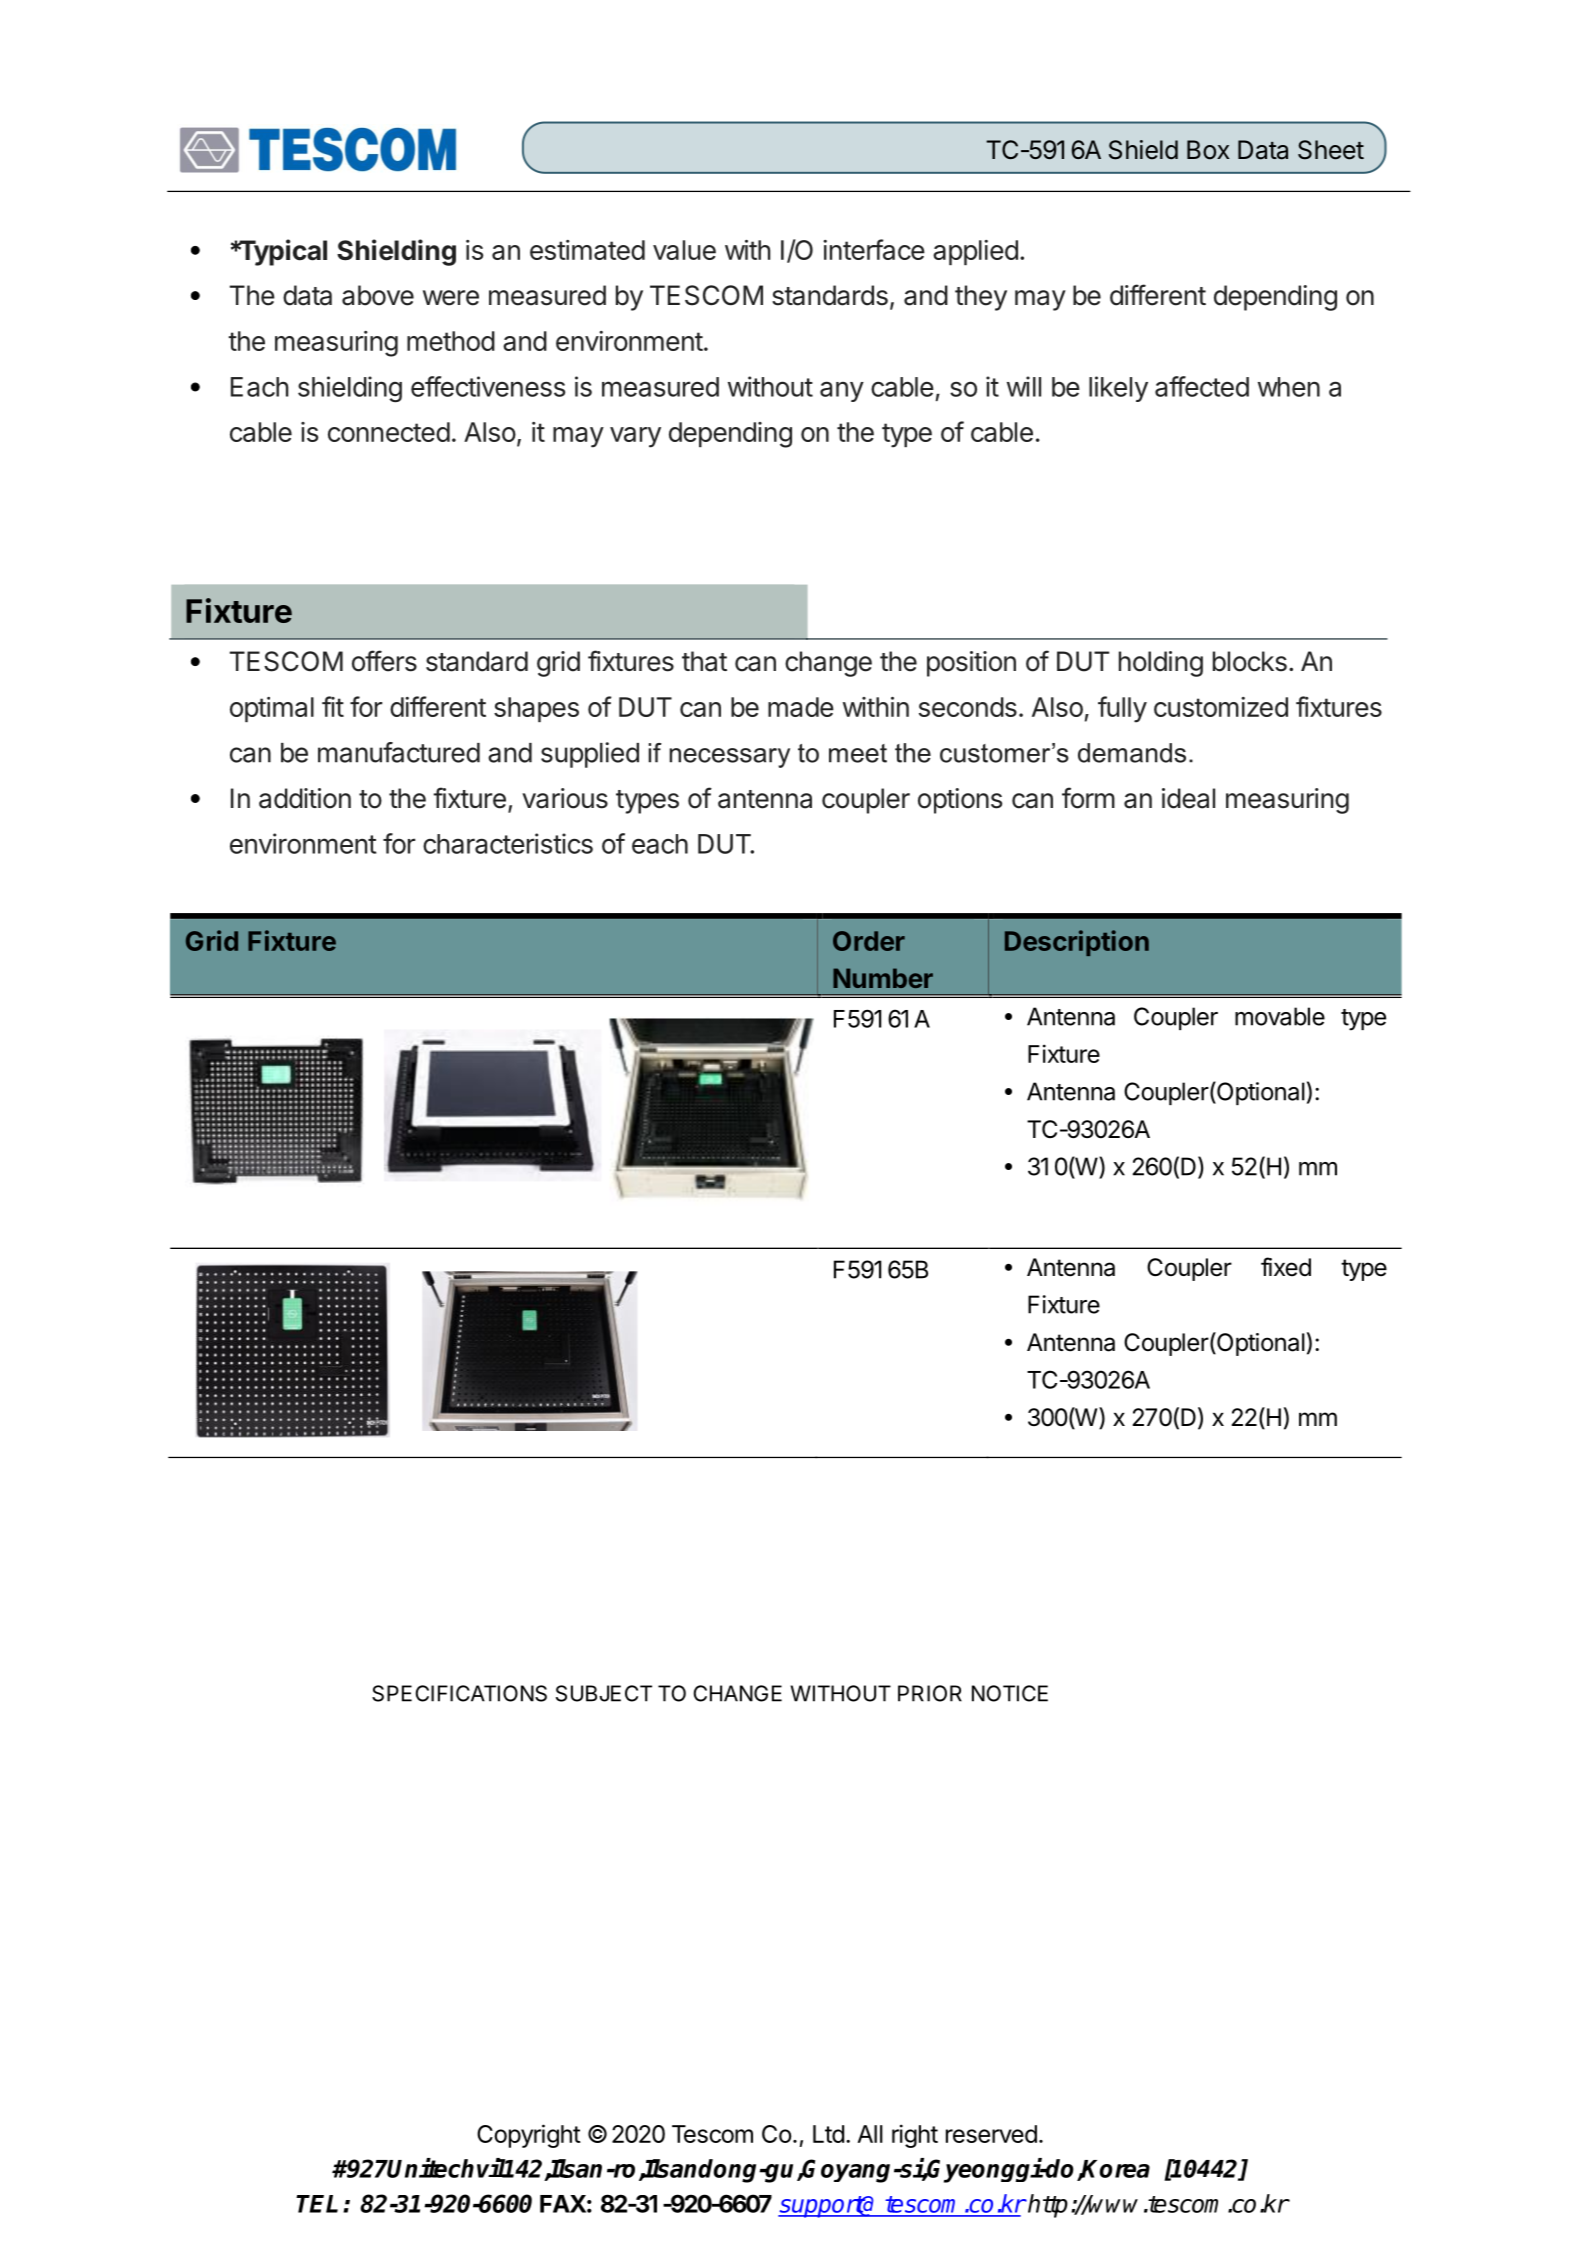  What do you see at coordinates (801, 707) in the screenshot?
I see `made` at bounding box center [801, 707].
